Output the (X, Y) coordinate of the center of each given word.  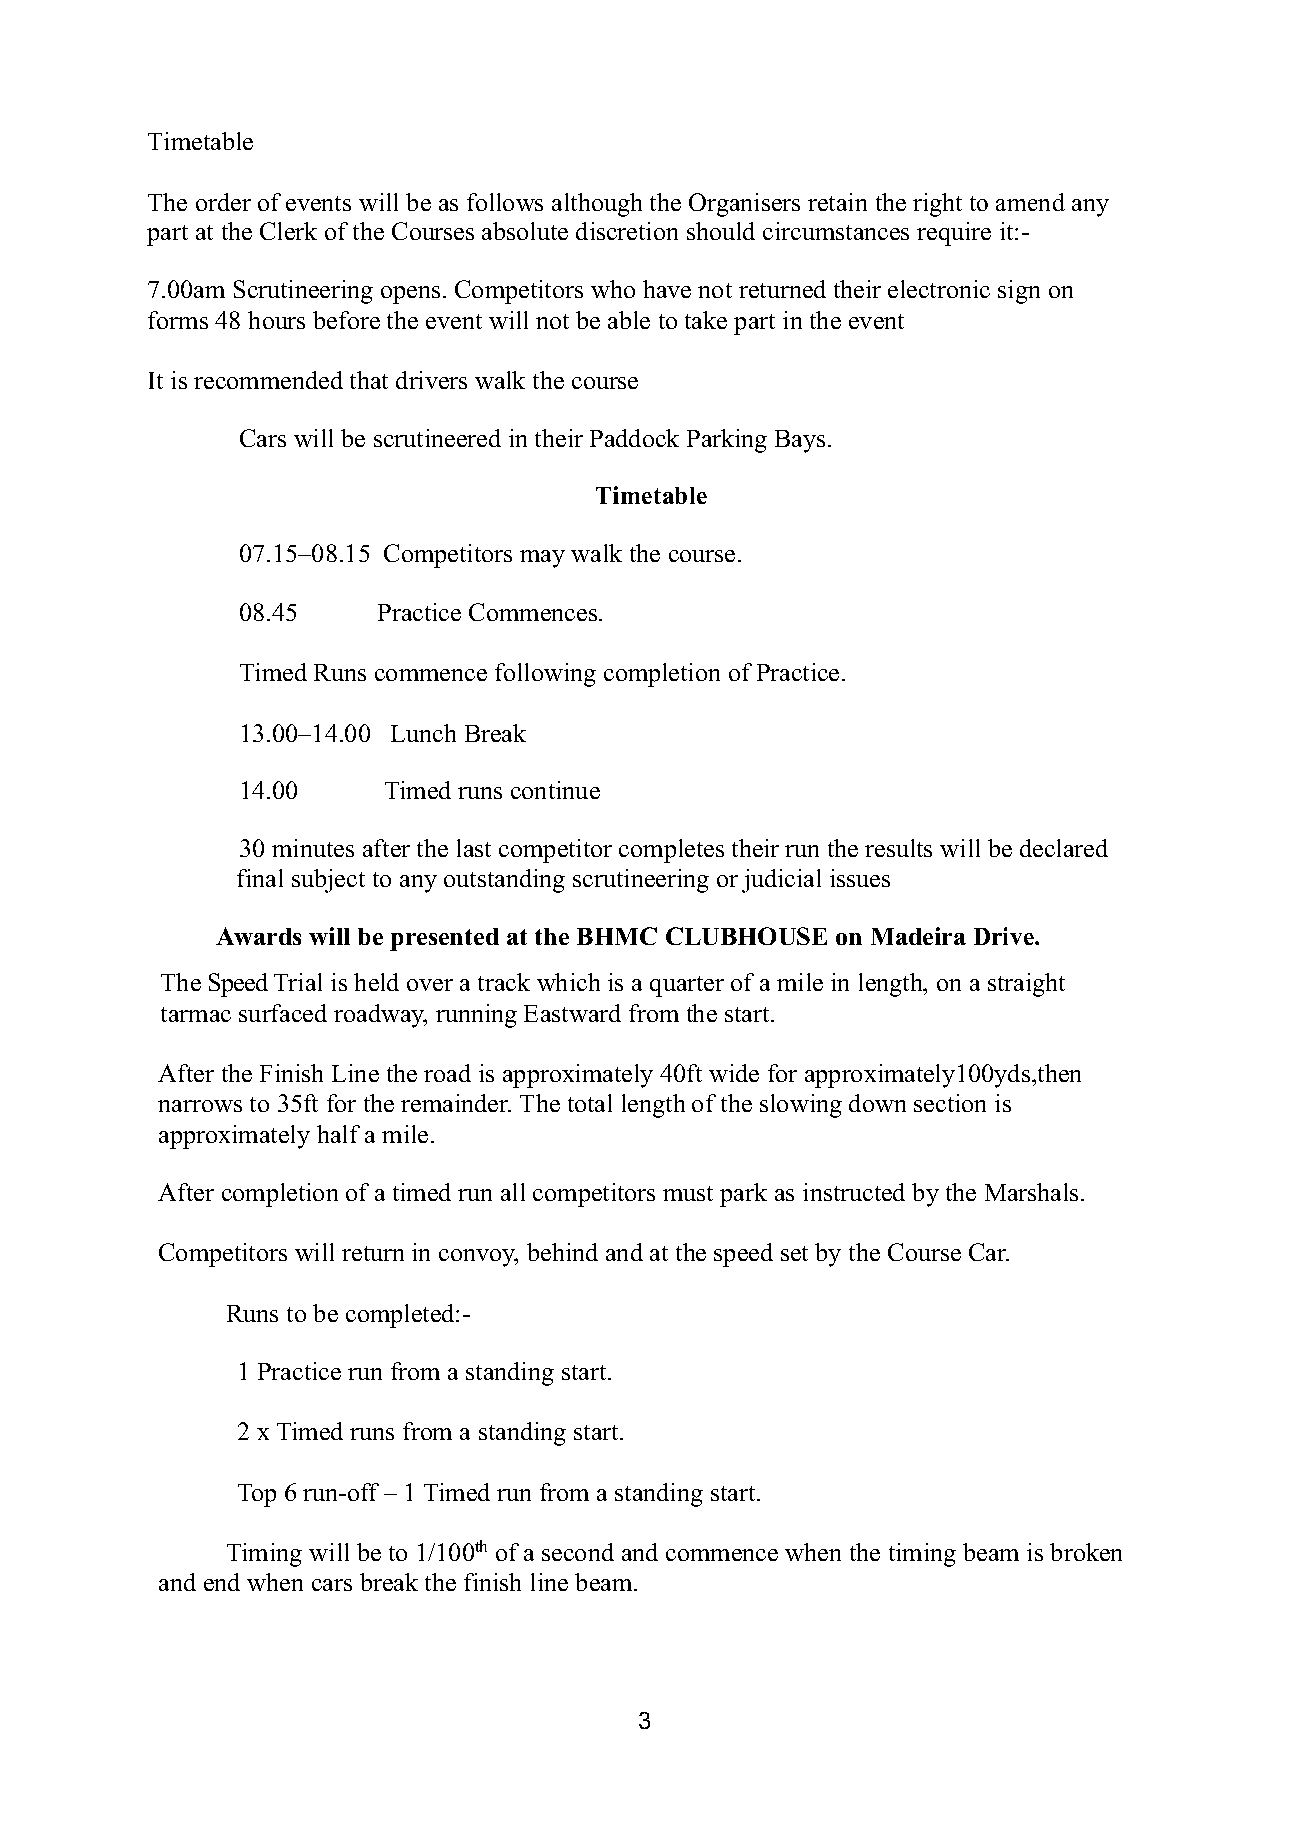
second (578, 1552)
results (898, 848)
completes (671, 851)
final (260, 878)
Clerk (288, 231)
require (954, 234)
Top (257, 1495)
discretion (627, 231)
